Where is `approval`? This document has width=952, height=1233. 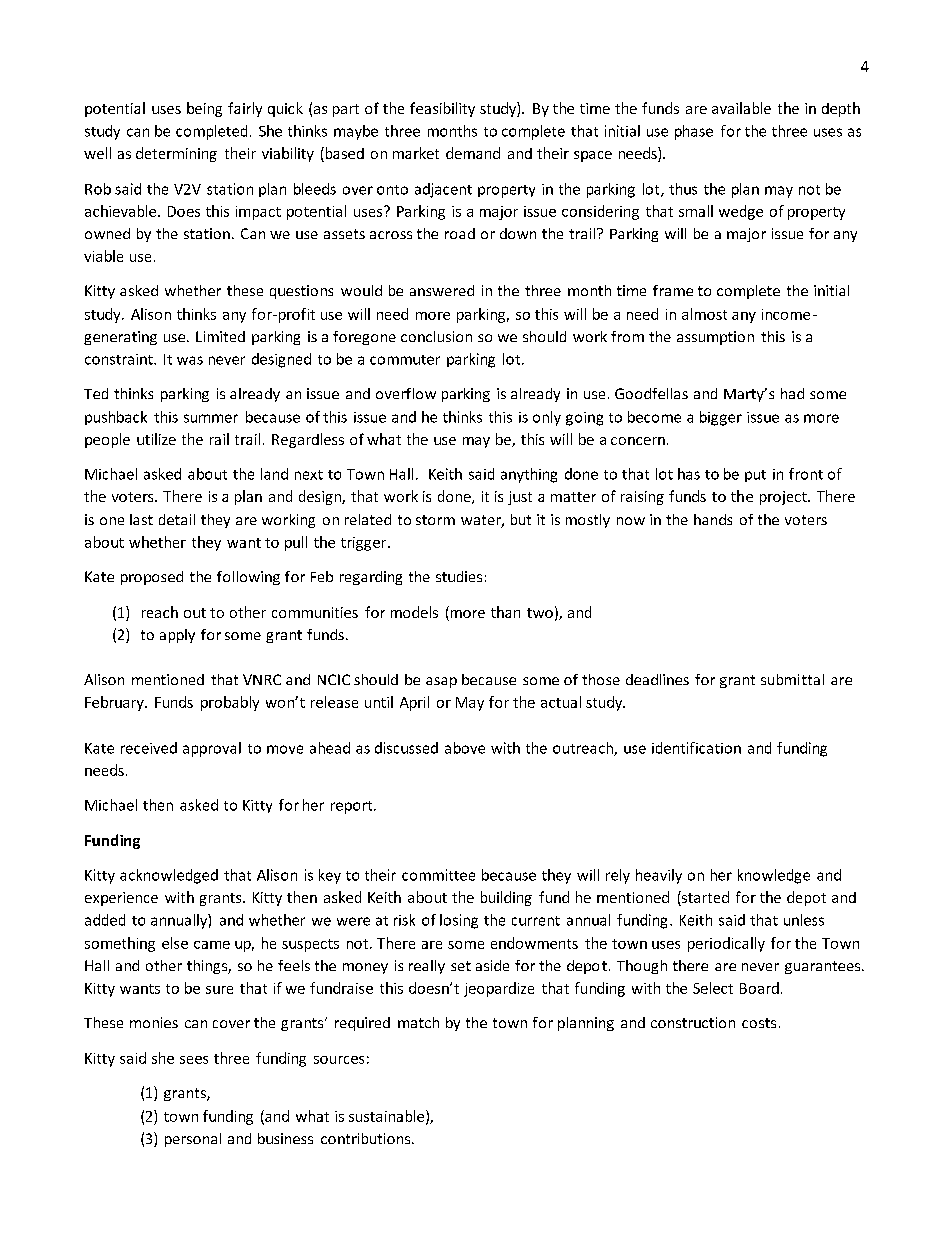 approval is located at coordinates (212, 749).
